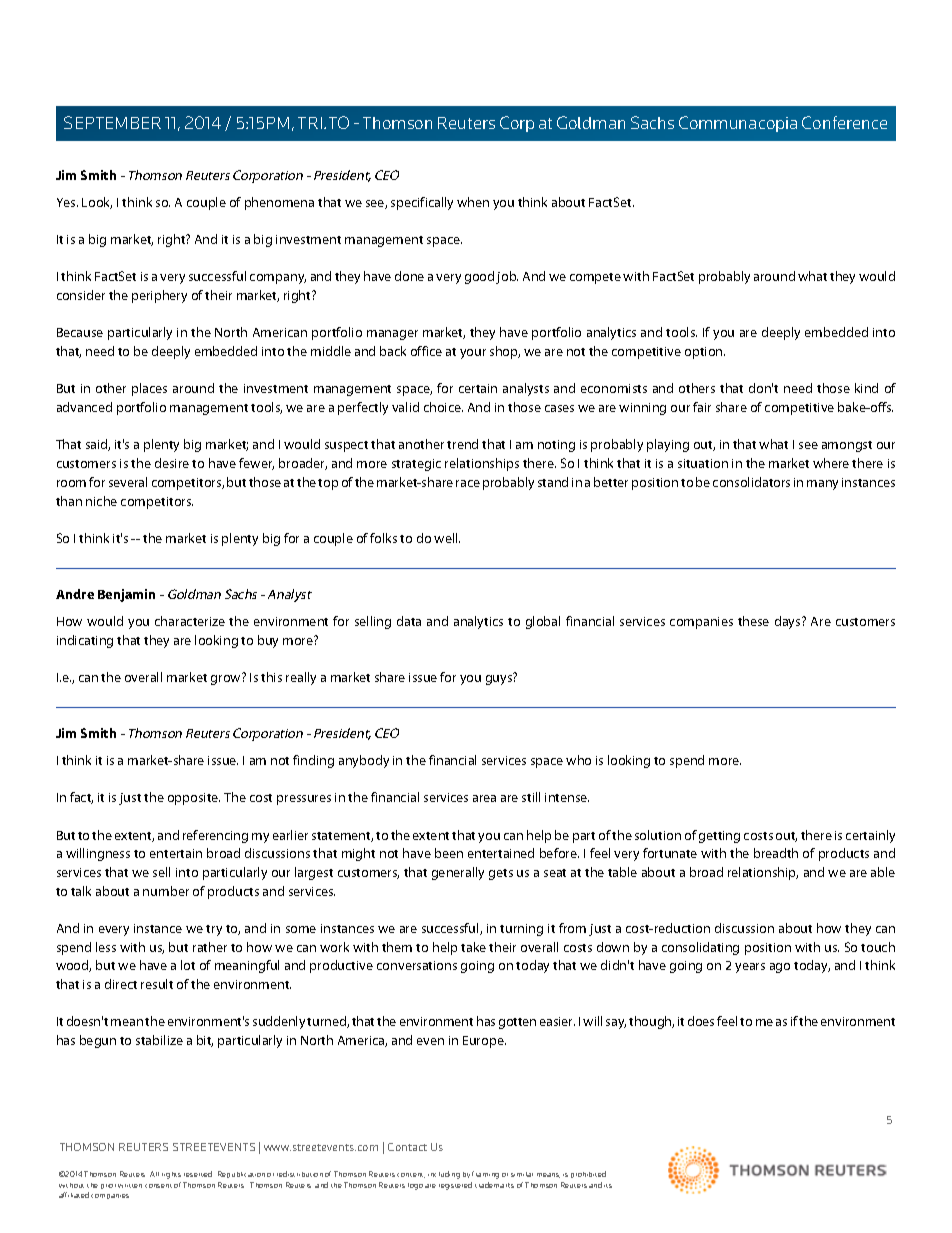 Image resolution: width=952 pixels, height=1233 pixels. I want to click on number, so click(166, 891).
